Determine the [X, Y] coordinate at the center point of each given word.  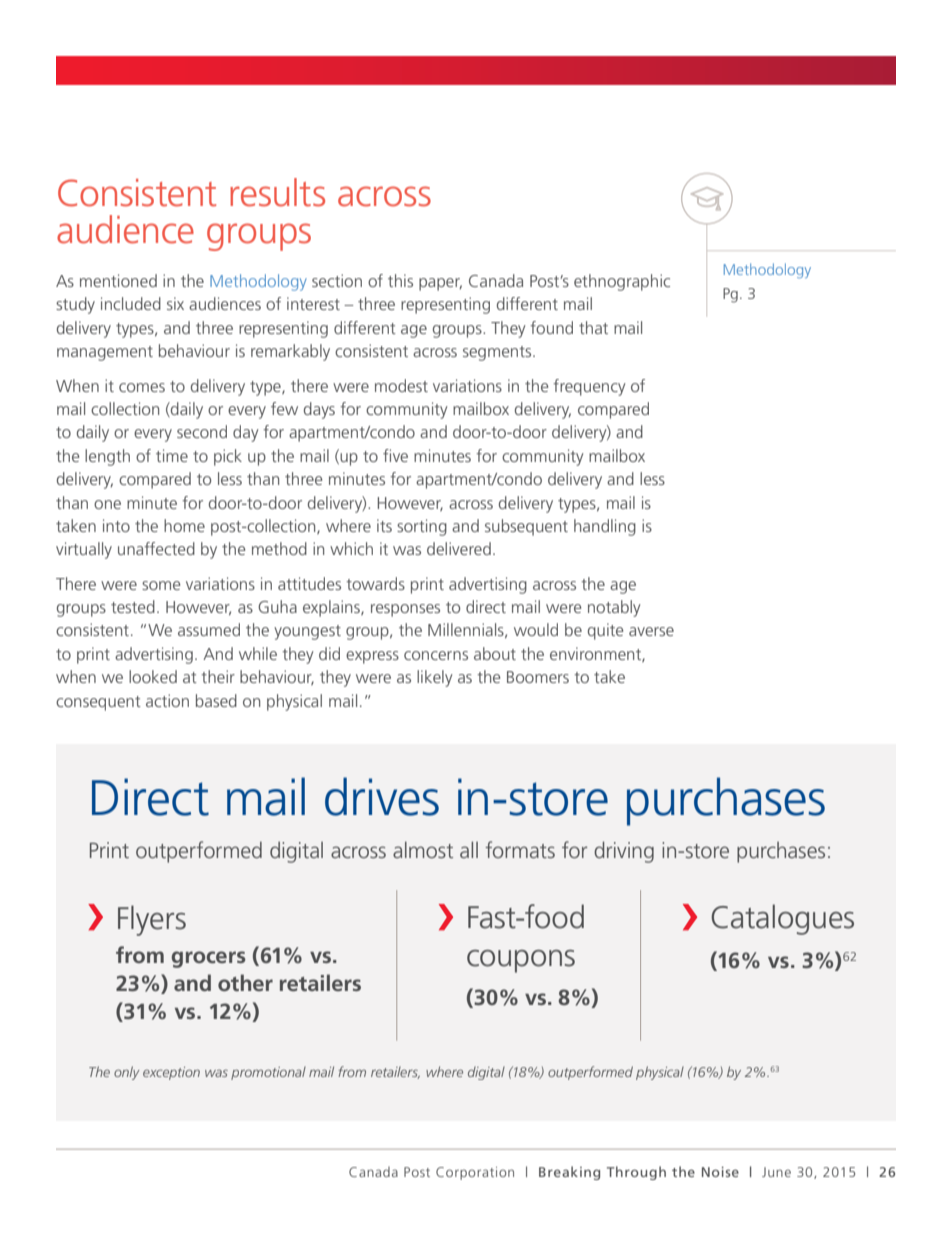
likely [435, 678]
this [400, 280]
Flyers [152, 920]
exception [171, 1073]
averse [651, 631]
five [395, 455]
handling [605, 527]
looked [153, 676]
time [172, 455]
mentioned [118, 280]
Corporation [475, 1173]
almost [423, 849]
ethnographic [622, 282]
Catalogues [782, 919]
